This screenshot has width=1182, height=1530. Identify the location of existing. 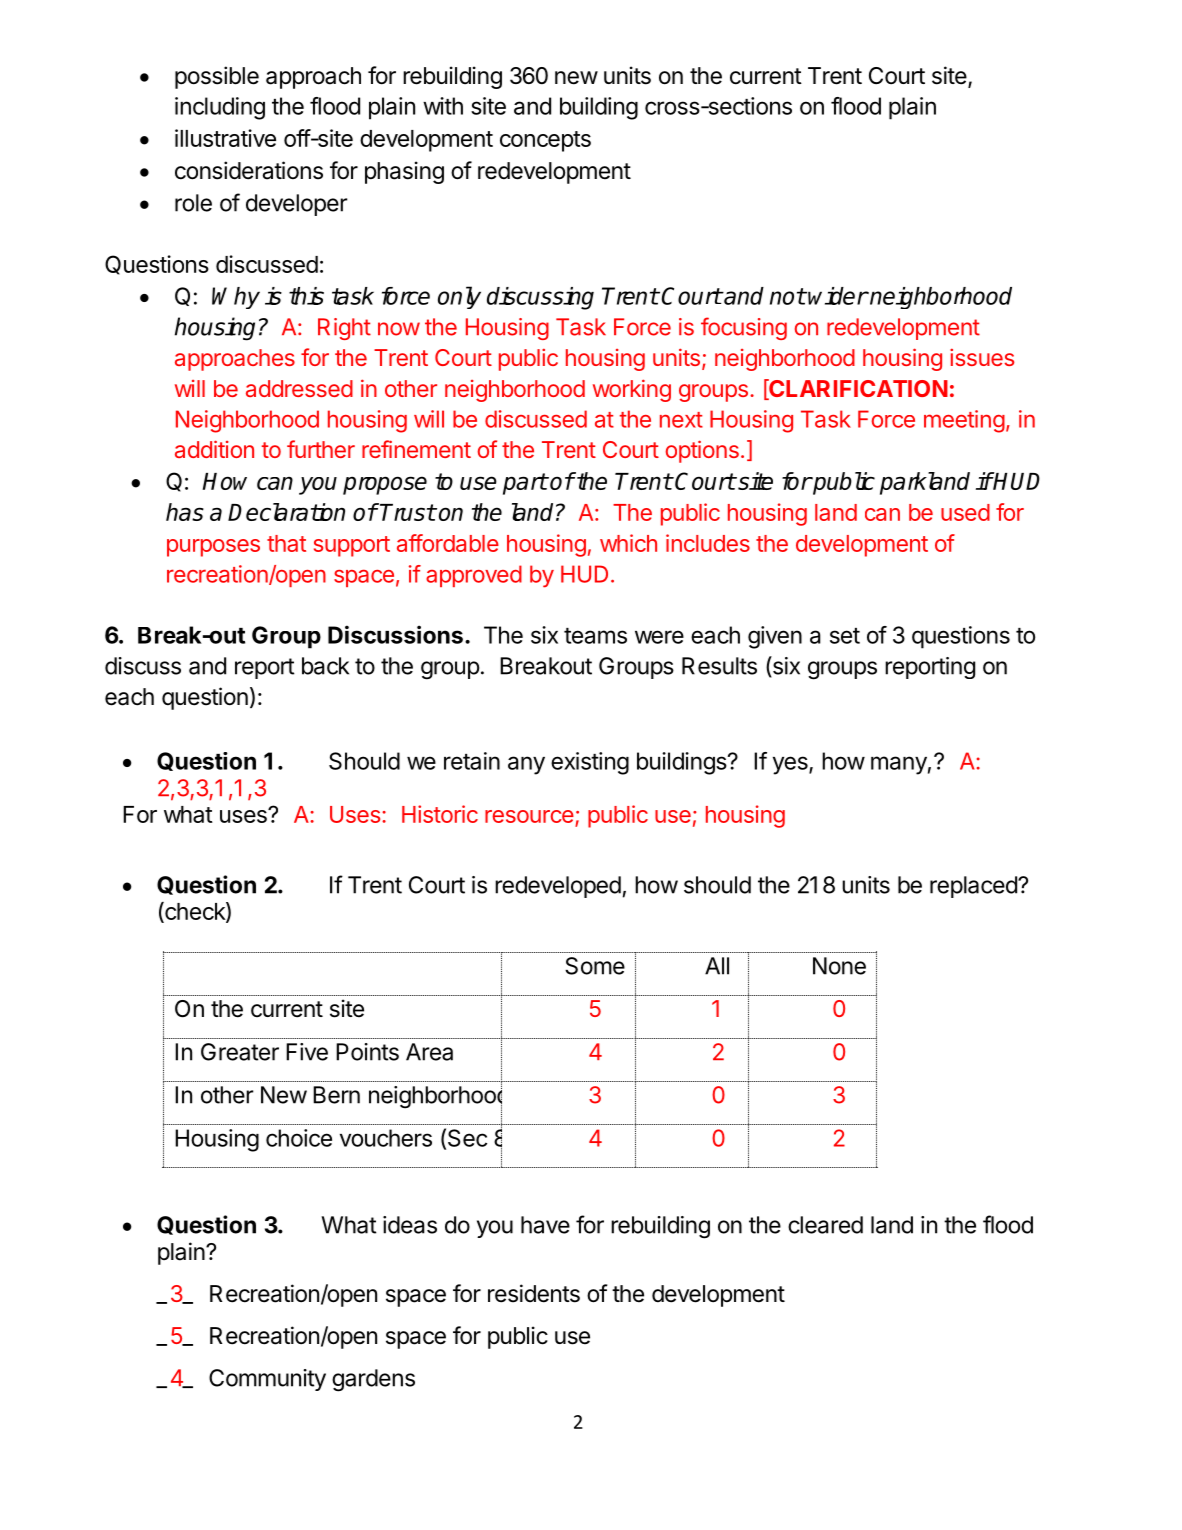
(590, 763).
